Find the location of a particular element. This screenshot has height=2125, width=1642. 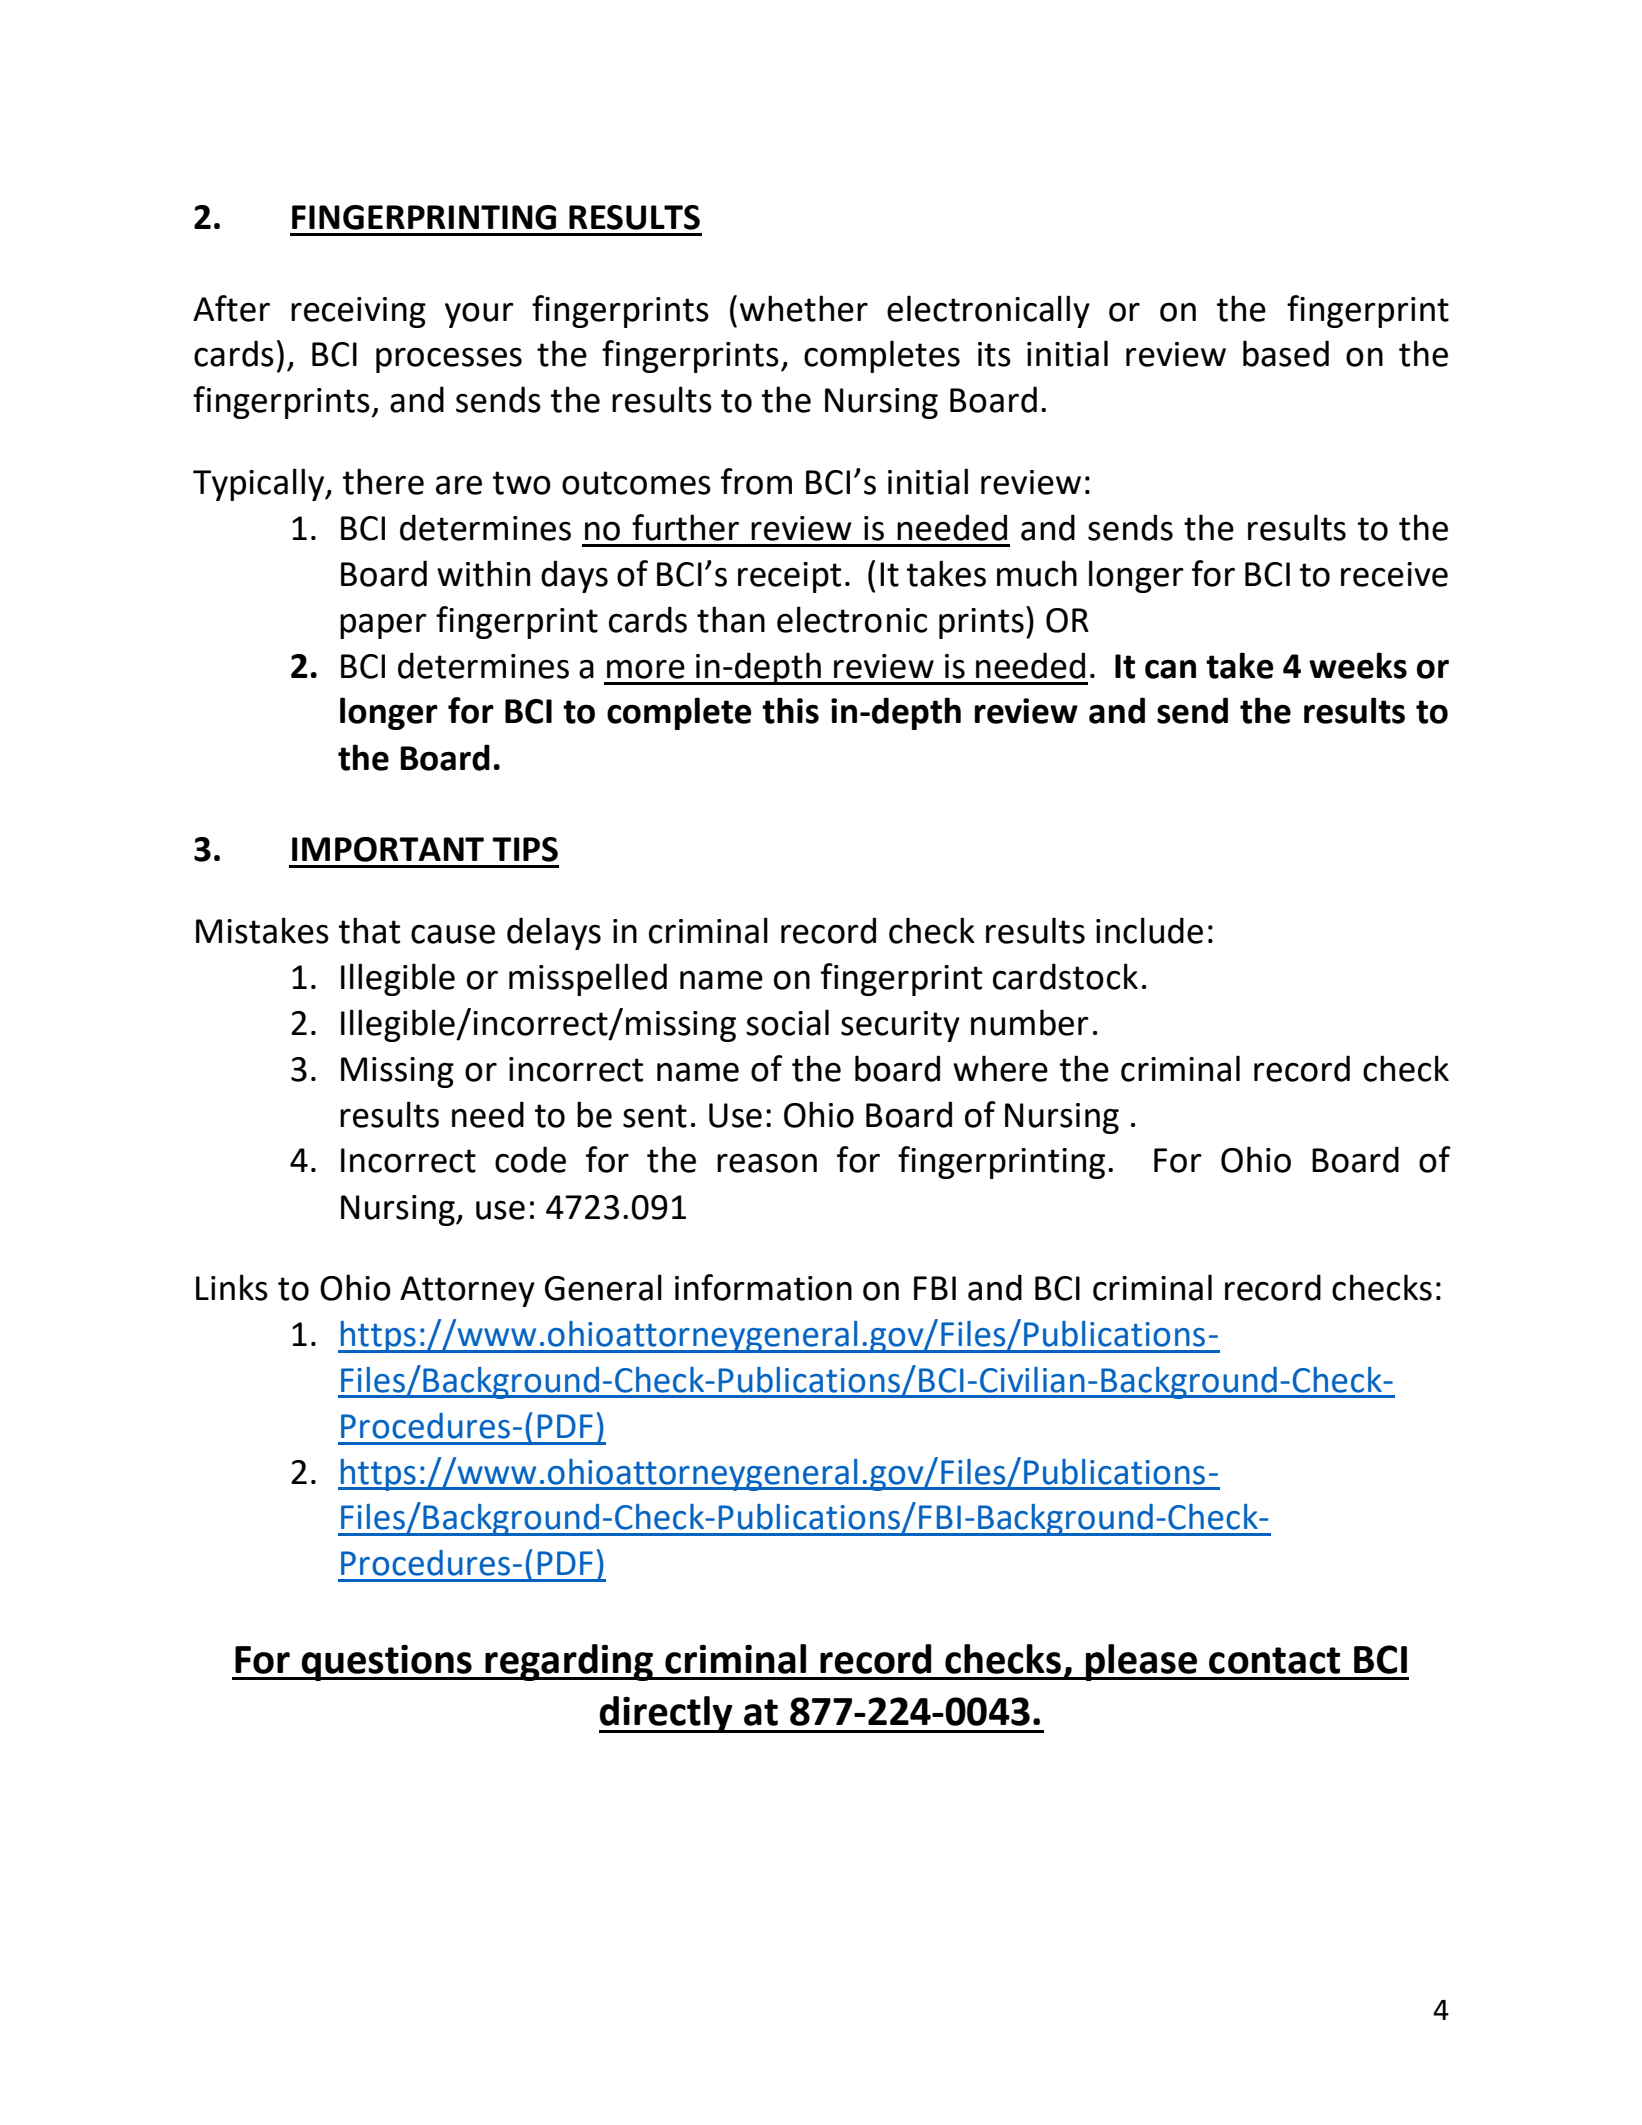

based is located at coordinates (1286, 353).
